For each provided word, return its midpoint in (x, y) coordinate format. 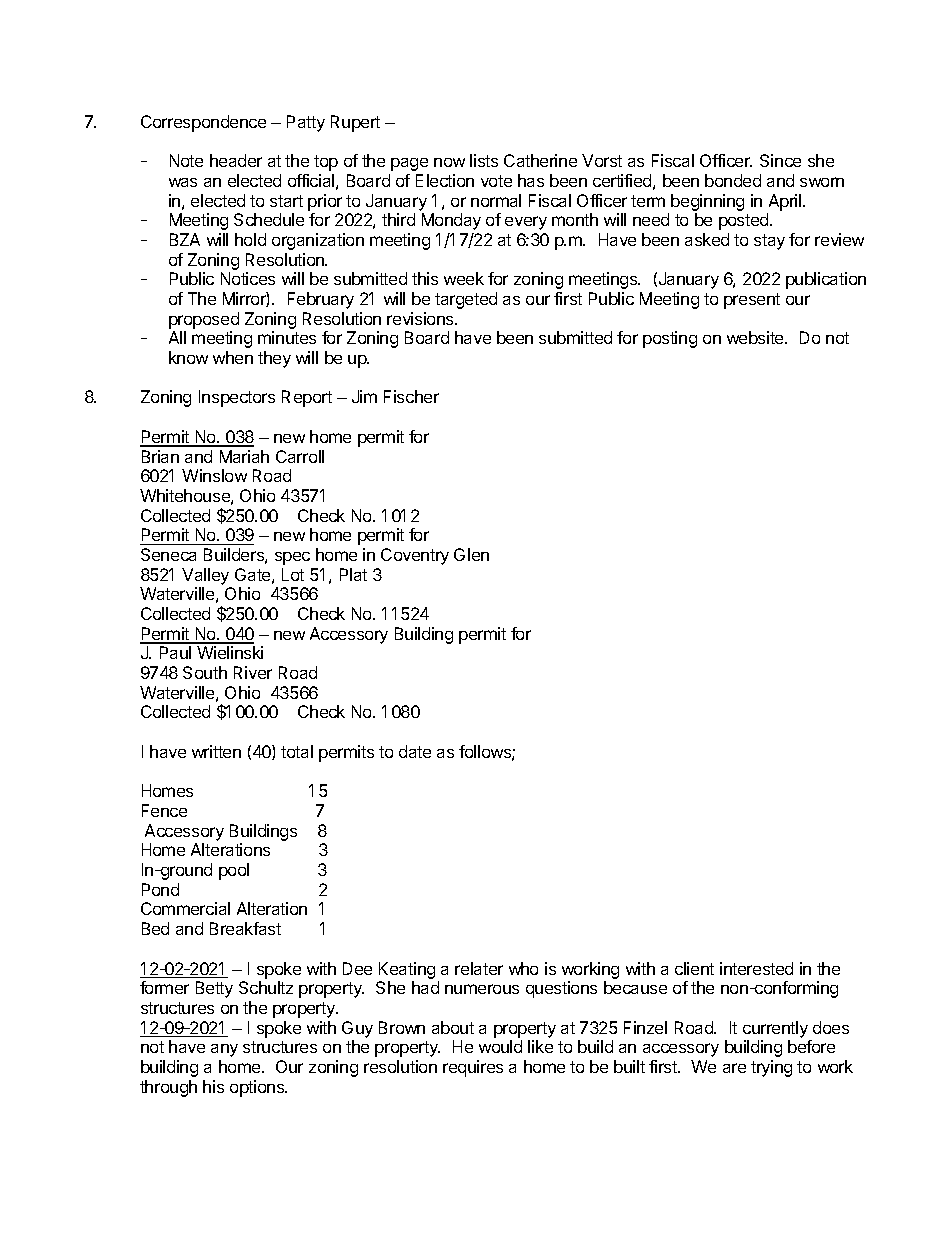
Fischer (411, 396)
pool (234, 871)
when (233, 357)
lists (484, 160)
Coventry (415, 556)
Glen (471, 554)
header (236, 160)
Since (780, 160)
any (224, 1050)
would (500, 1046)
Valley (205, 576)
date (415, 751)
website (756, 337)
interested (756, 968)
